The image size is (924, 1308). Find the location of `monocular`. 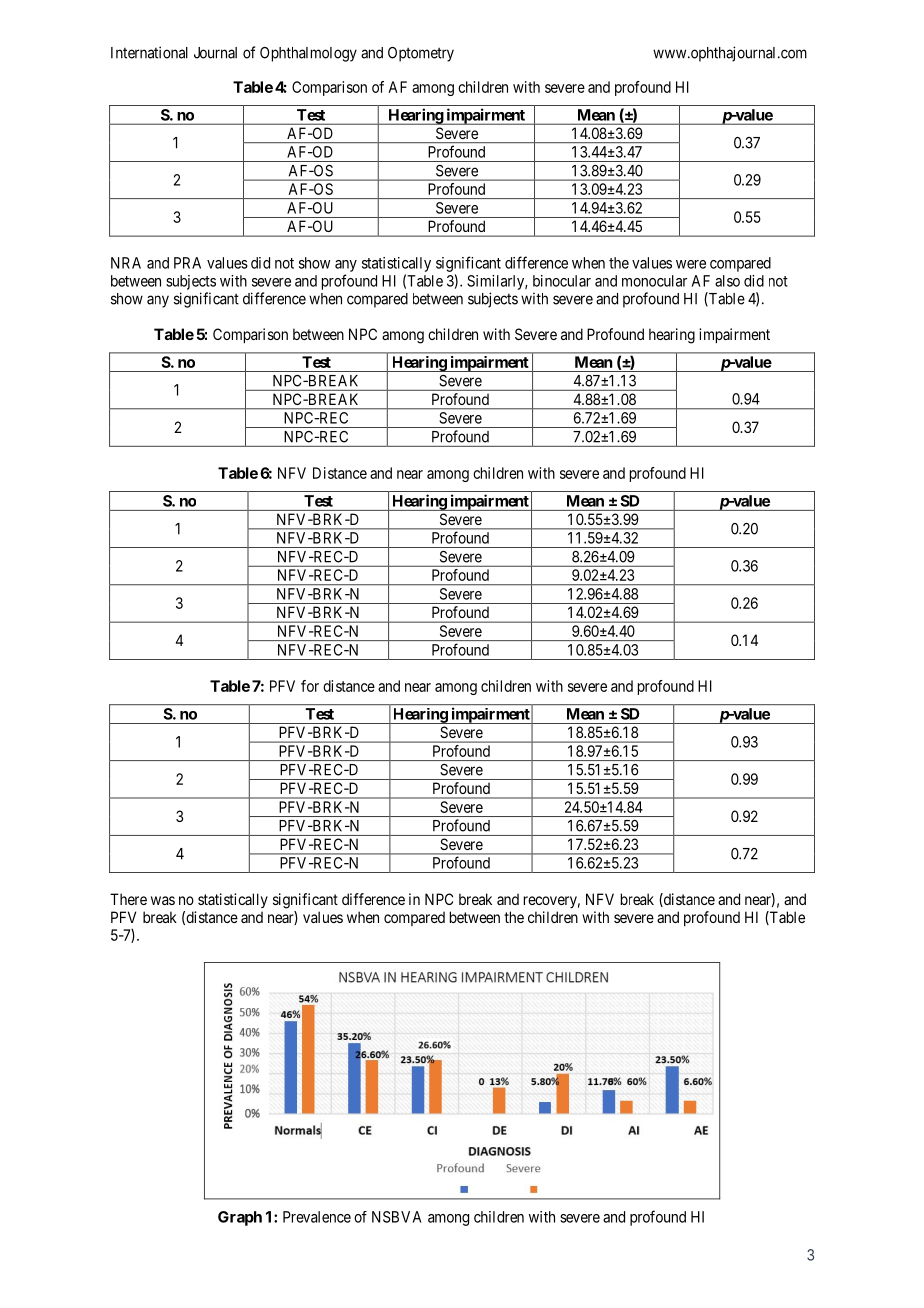

monocular is located at coordinates (654, 281).
